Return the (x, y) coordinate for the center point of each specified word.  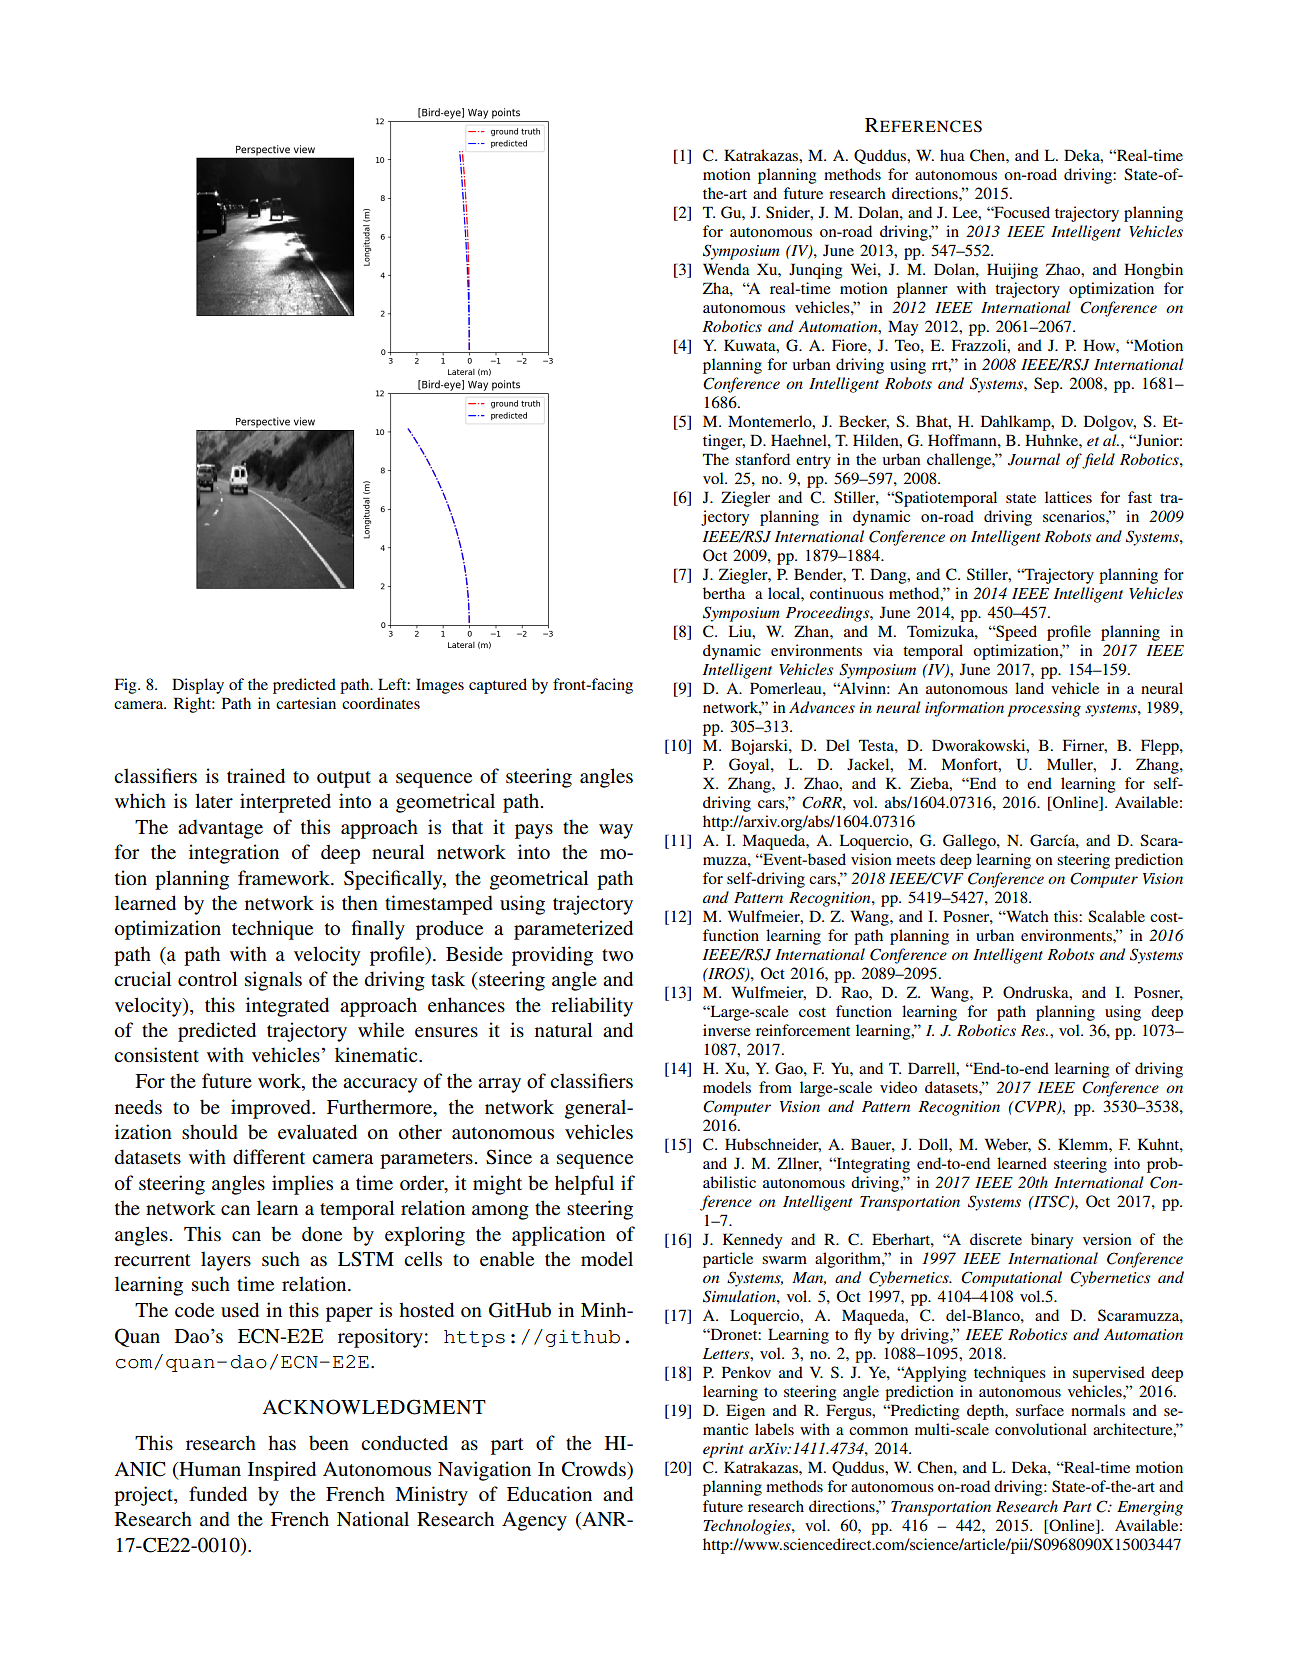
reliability (592, 1007)
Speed (1015, 633)
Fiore (850, 345)
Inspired (282, 1471)
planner (922, 290)
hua (952, 155)
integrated (287, 1007)
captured (498, 686)
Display (198, 686)
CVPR (1035, 1107)
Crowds (595, 1469)
